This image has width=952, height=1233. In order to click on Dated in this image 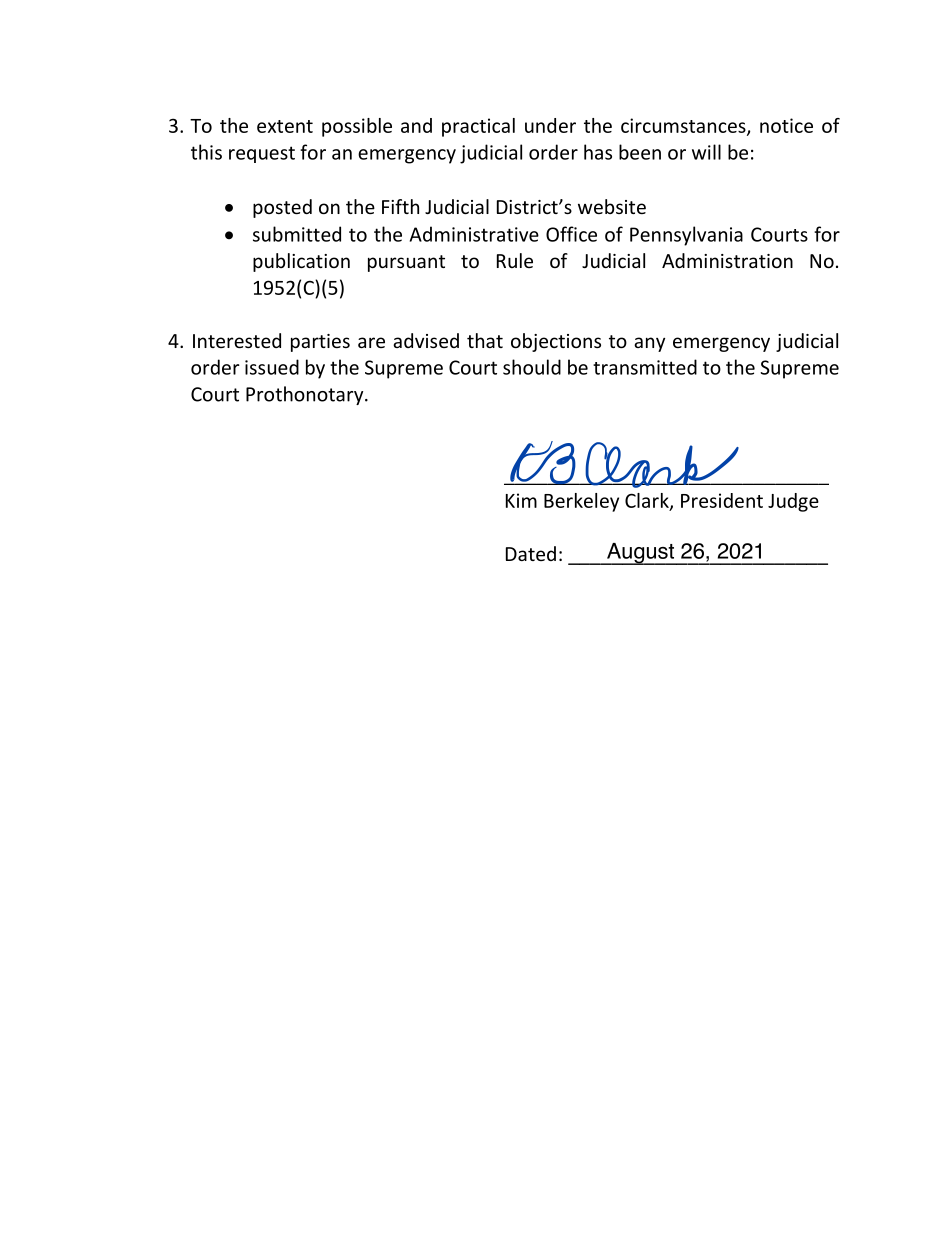, I will do `click(531, 553)`.
